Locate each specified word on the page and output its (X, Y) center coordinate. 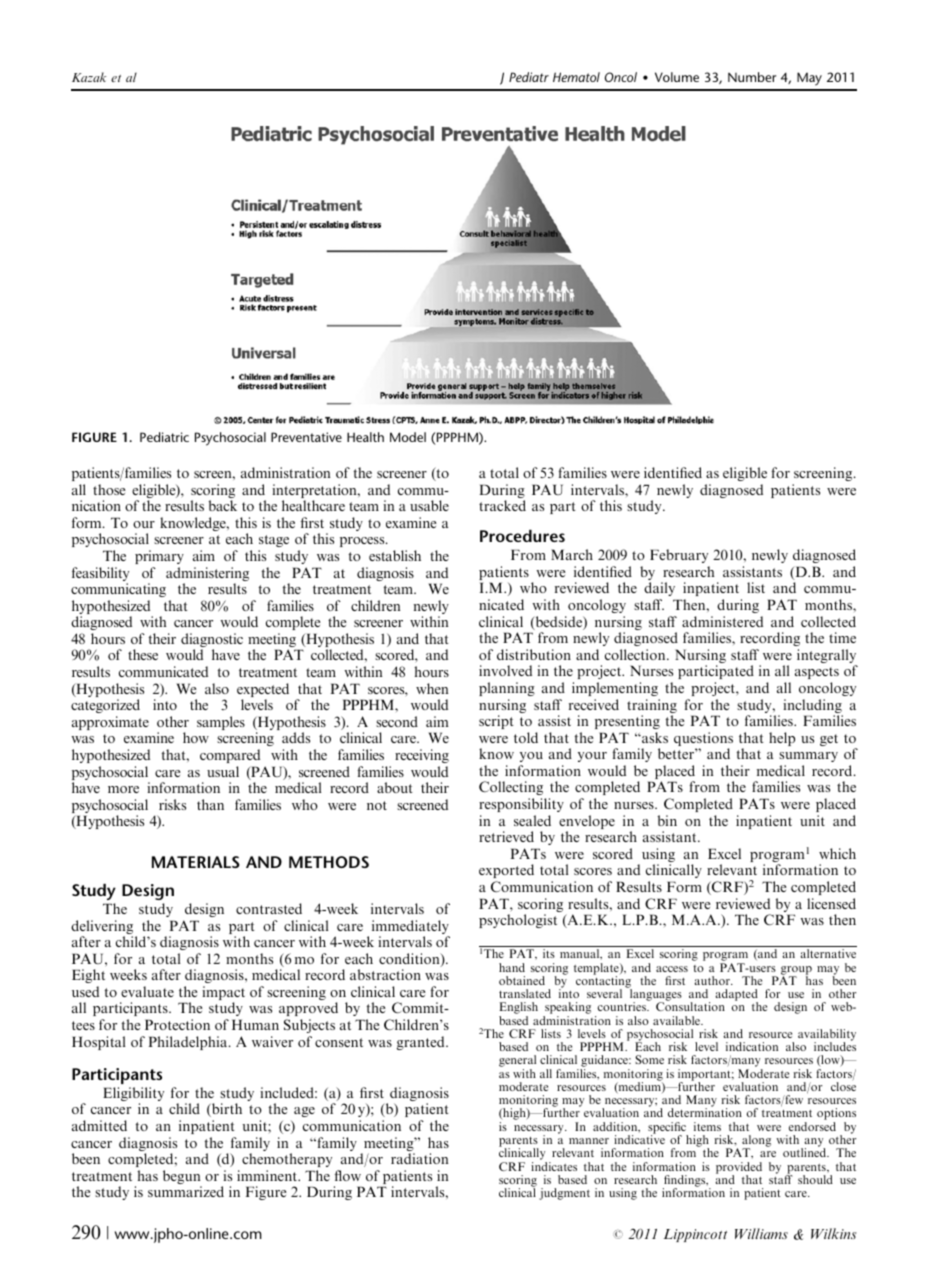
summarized (186, 1191)
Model (408, 437)
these (143, 654)
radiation (419, 1158)
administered (722, 621)
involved (505, 670)
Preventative (306, 437)
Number (752, 77)
